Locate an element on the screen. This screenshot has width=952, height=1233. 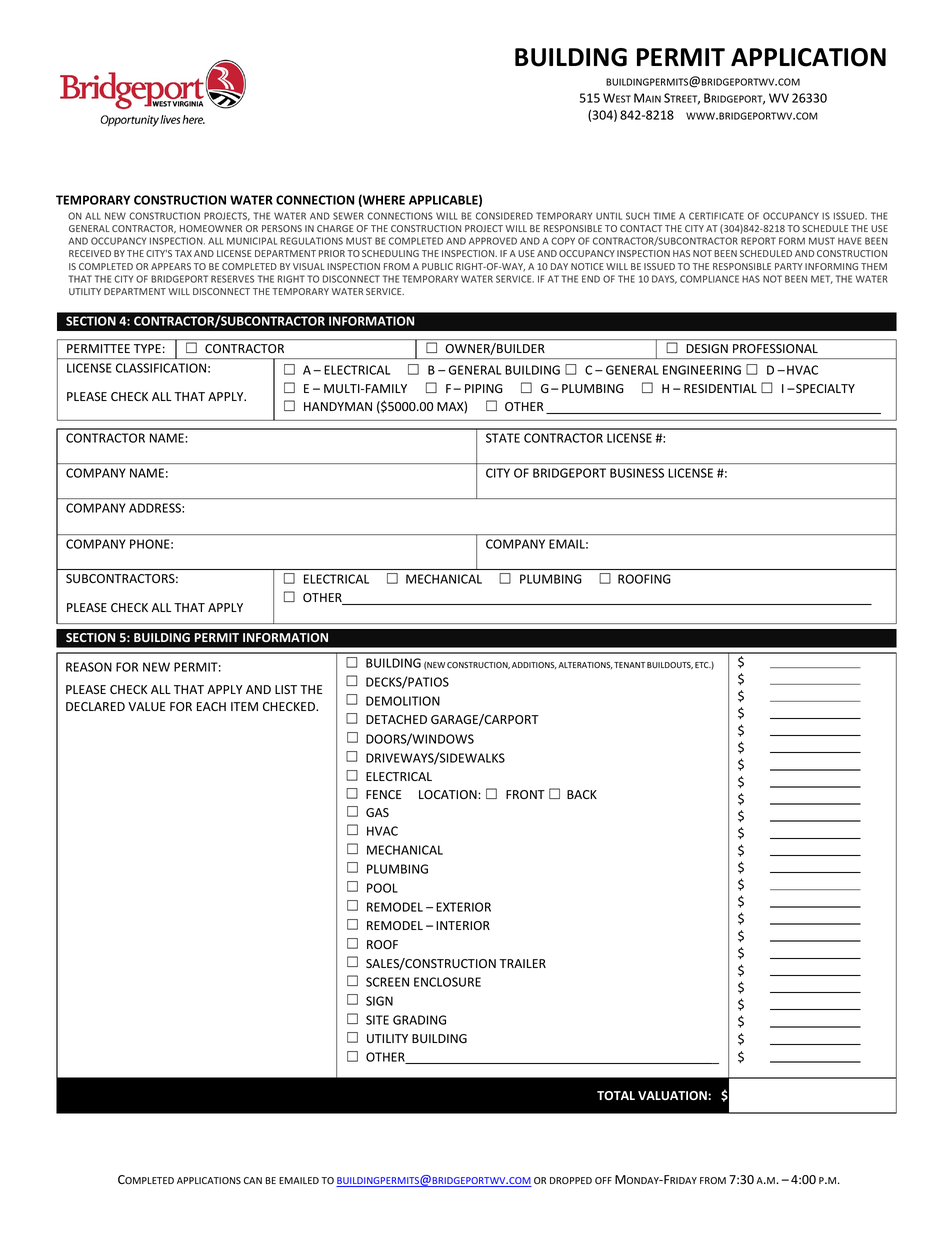
EACH is located at coordinates (211, 706).
